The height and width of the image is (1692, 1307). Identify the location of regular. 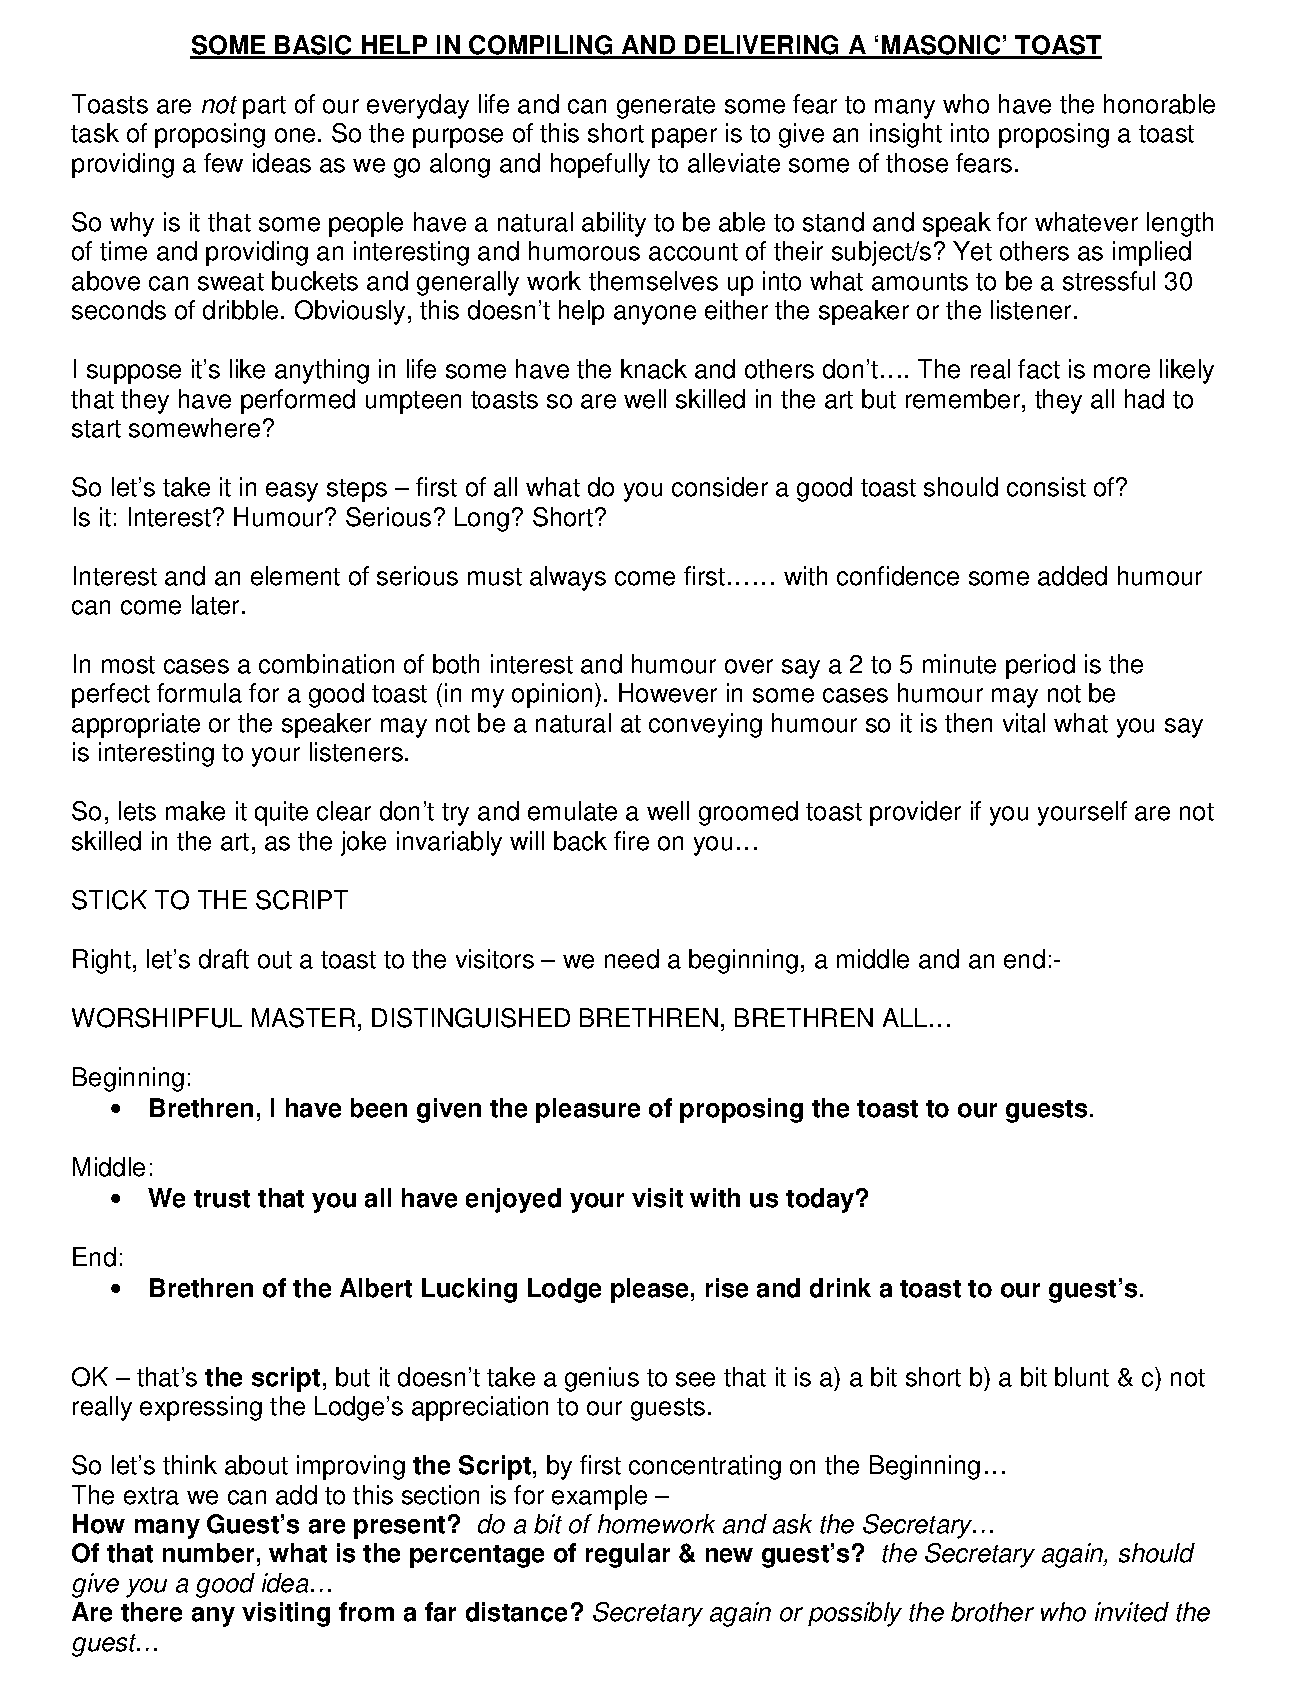
(628, 1555).
